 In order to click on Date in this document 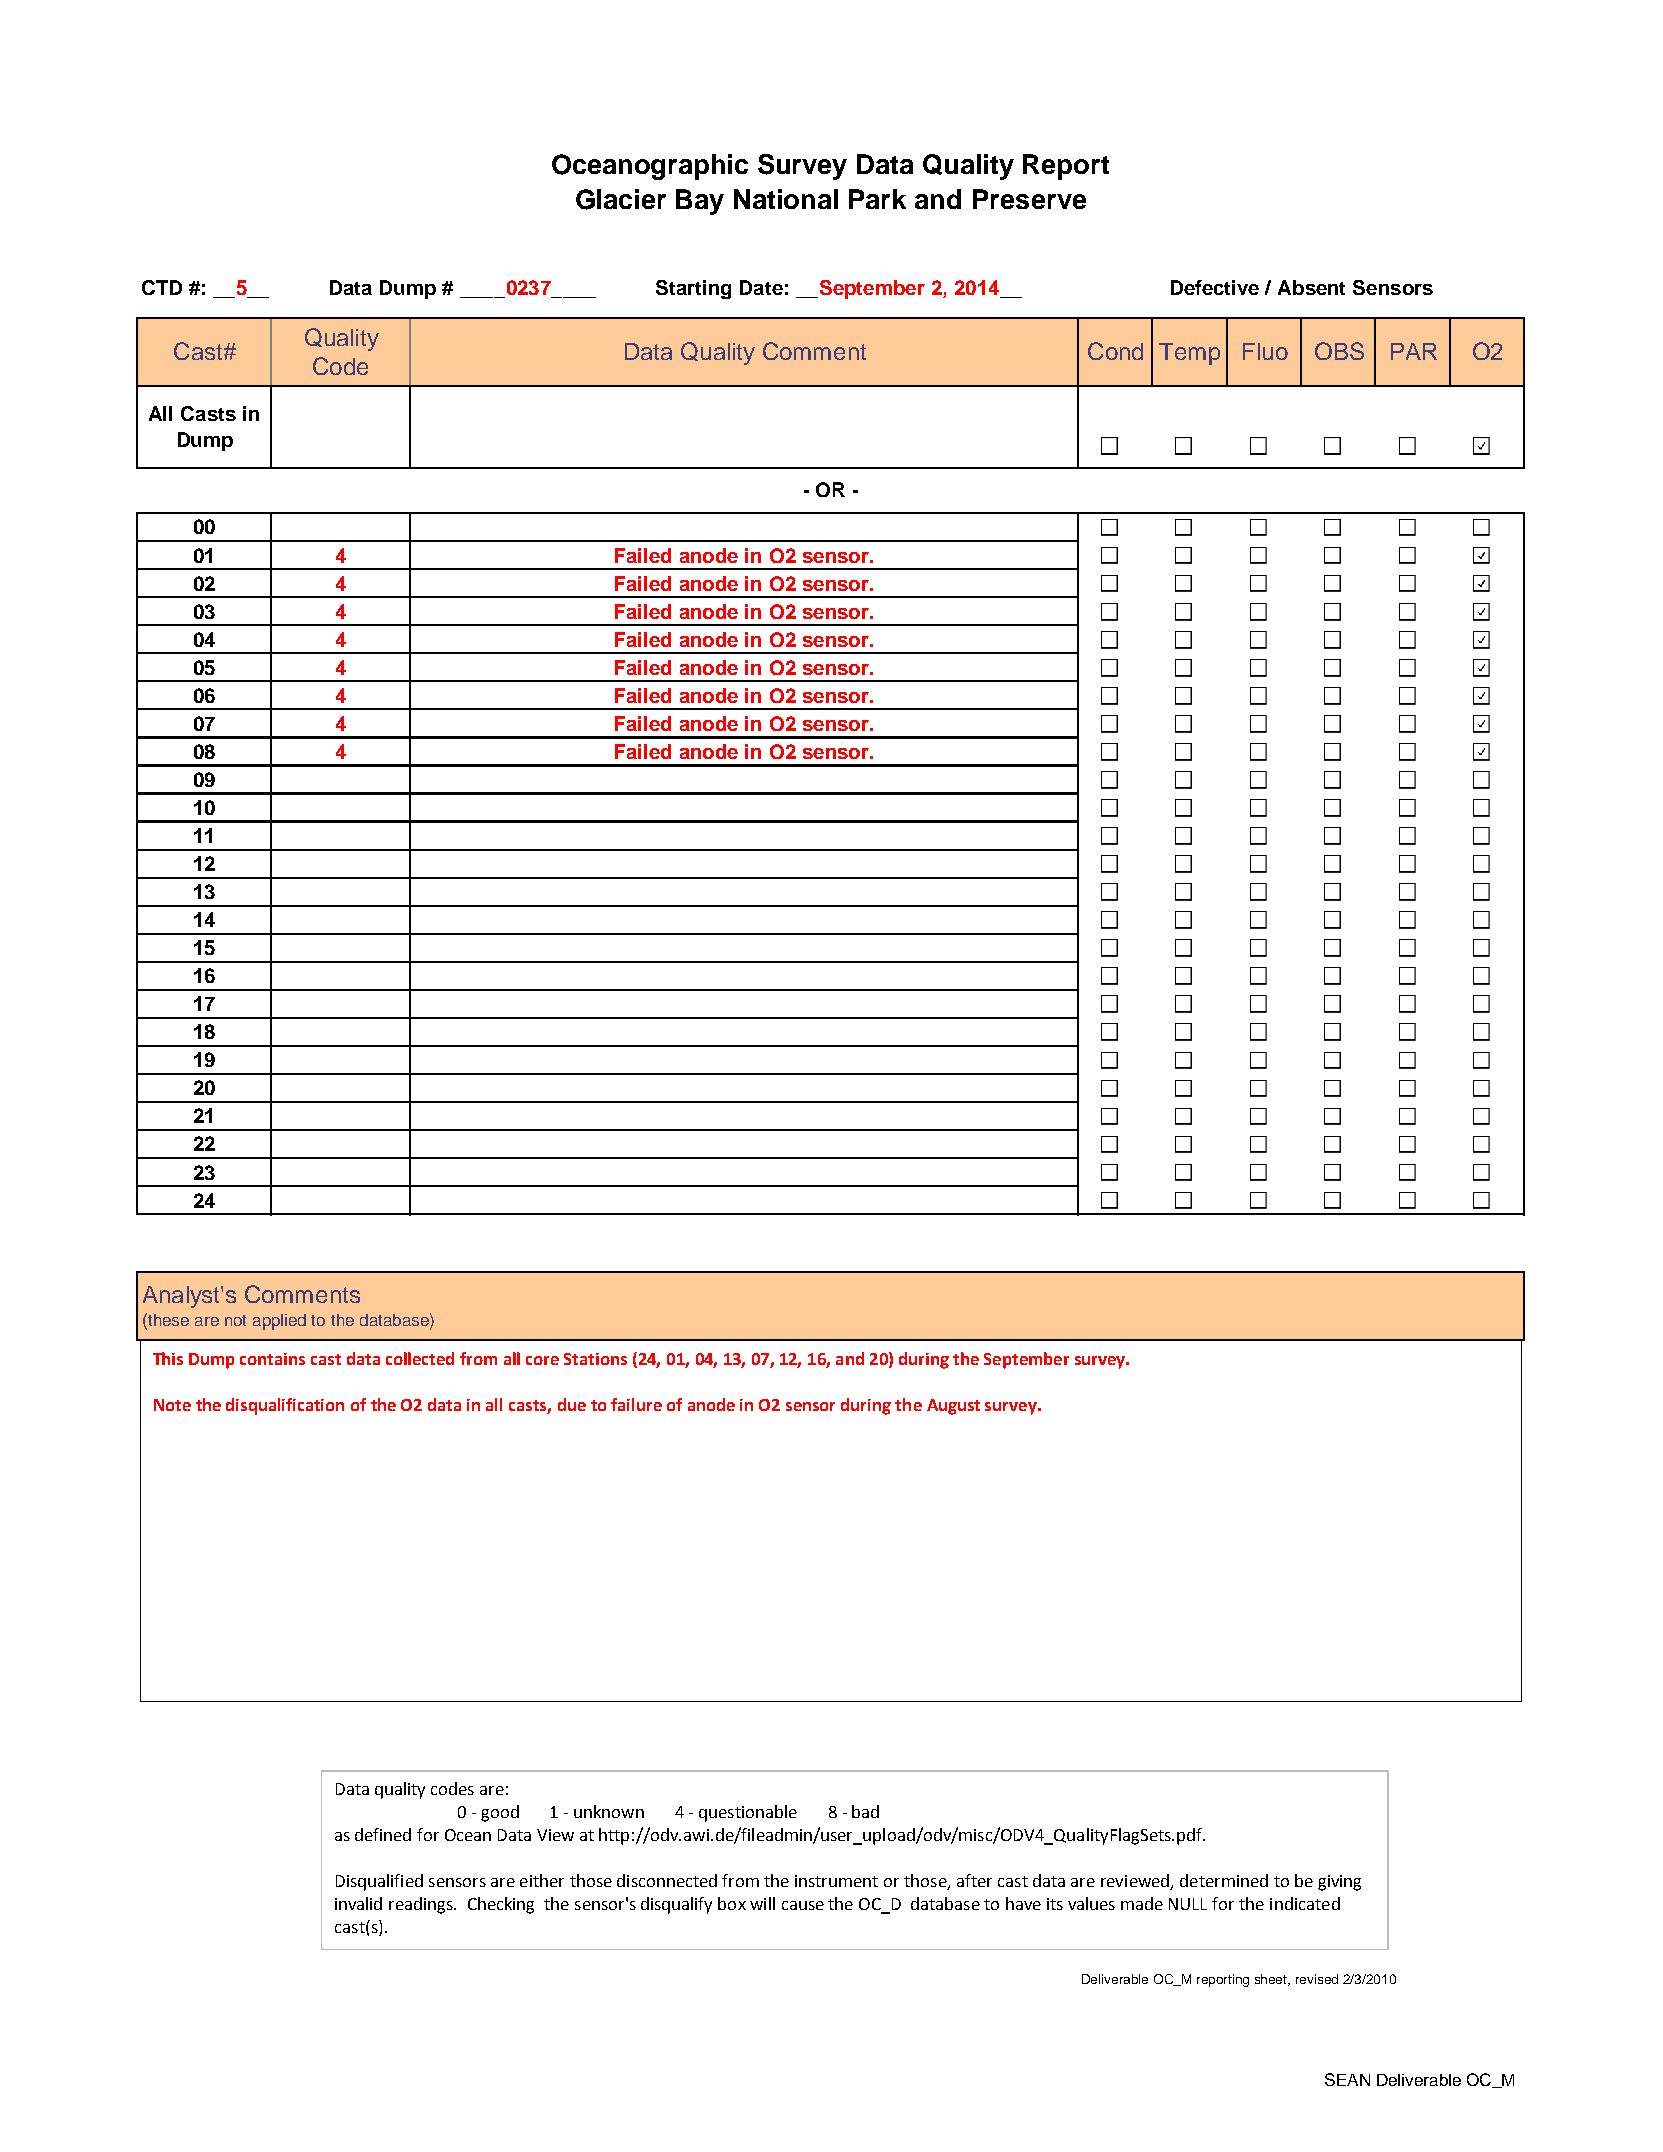, I will do `click(761, 287)`.
